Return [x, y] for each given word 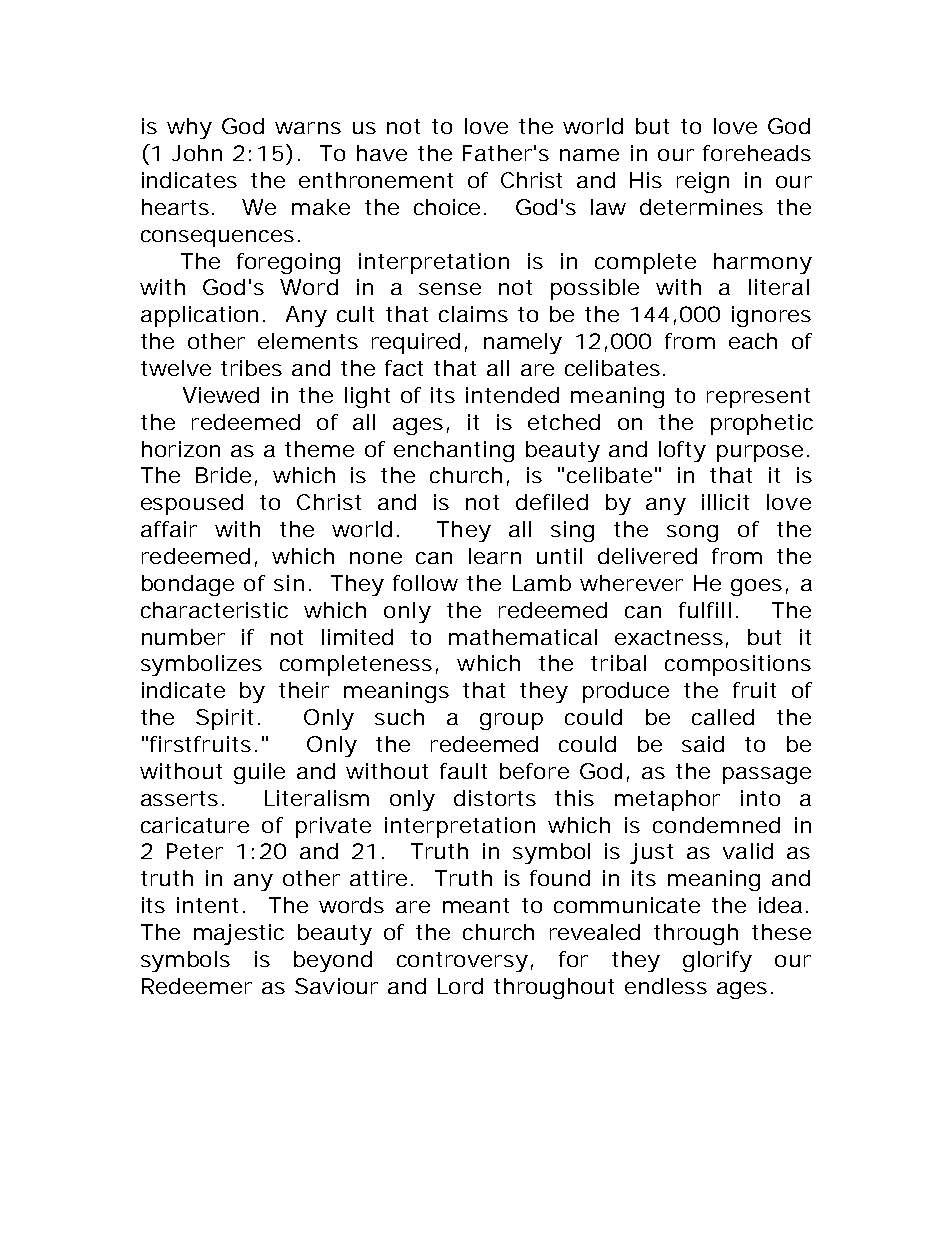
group [511, 721]
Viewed [221, 395]
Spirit [224, 719]
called [723, 717]
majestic [239, 934]
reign [703, 182]
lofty [682, 451]
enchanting [454, 451]
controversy [462, 962]
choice [447, 207]
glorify [717, 961]
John [197, 153]
